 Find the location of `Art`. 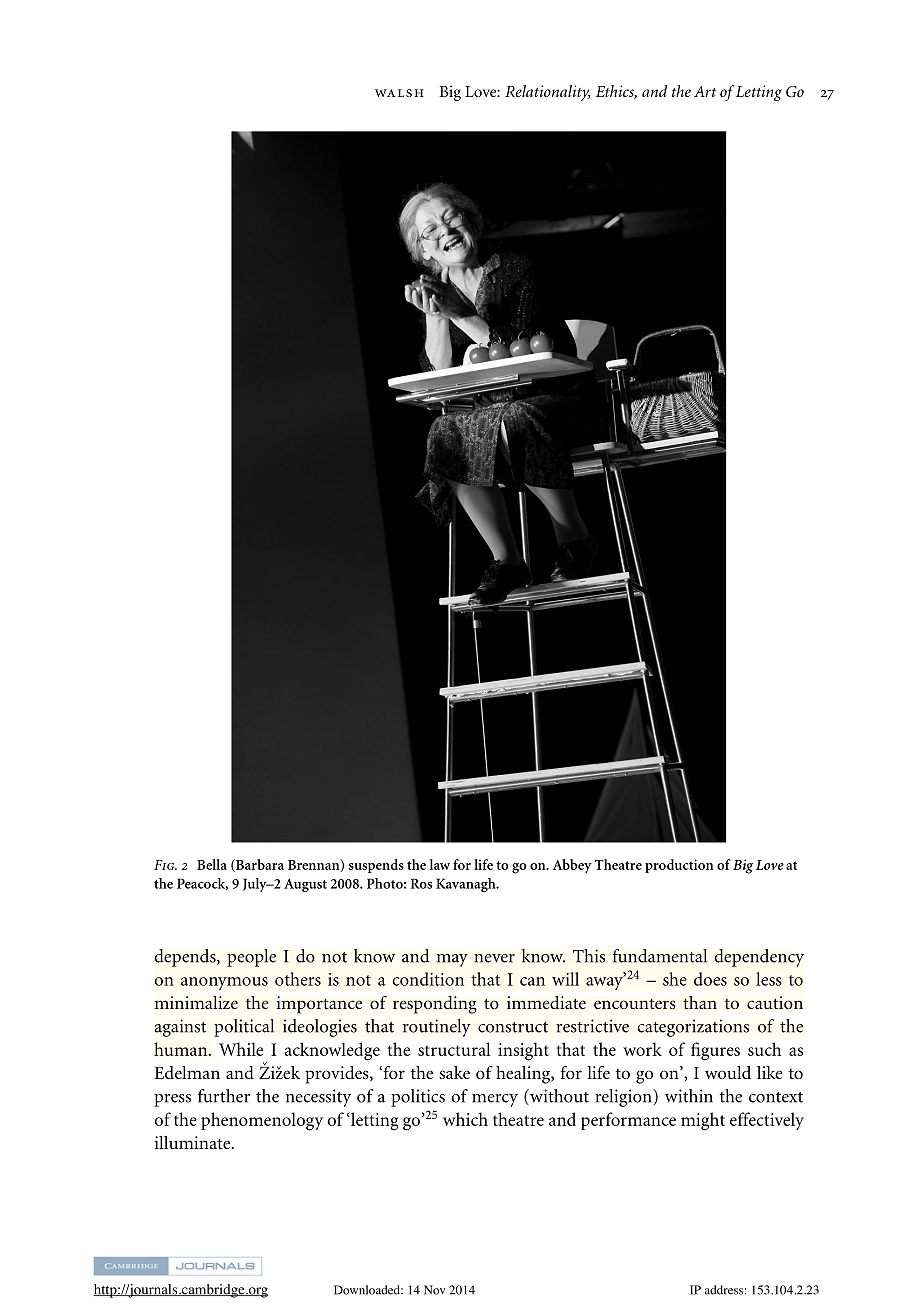

Art is located at coordinates (705, 91).
